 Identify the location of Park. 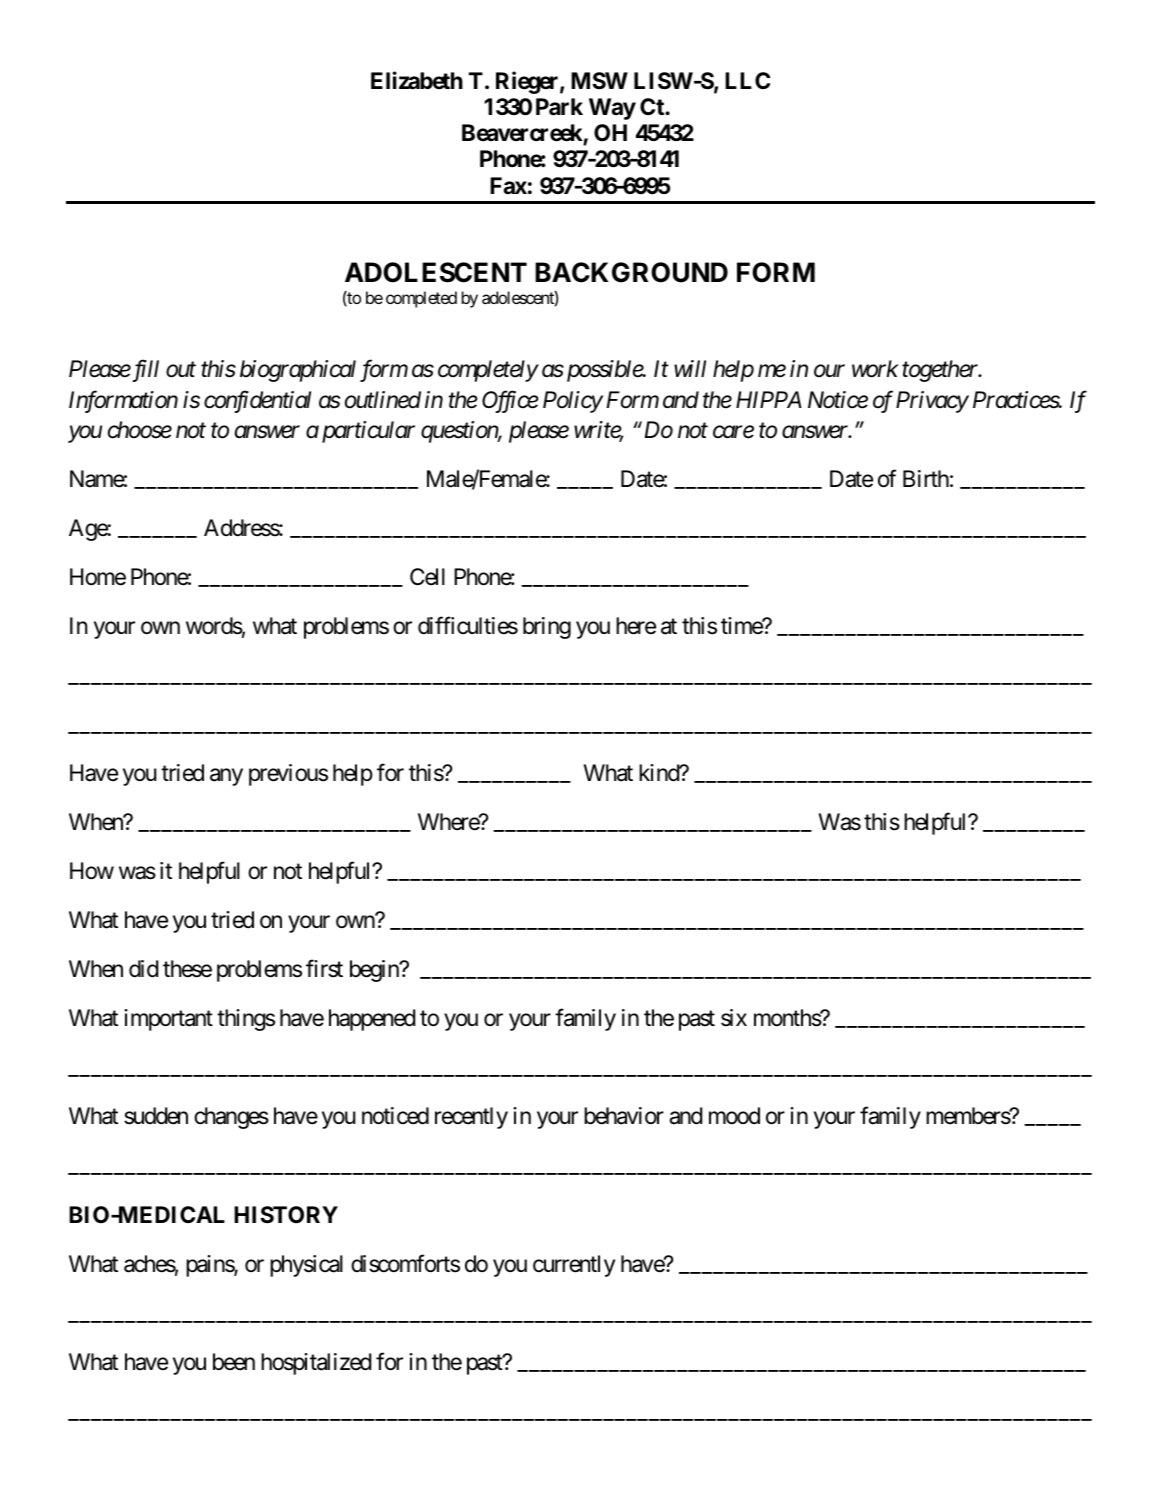
(559, 107).
